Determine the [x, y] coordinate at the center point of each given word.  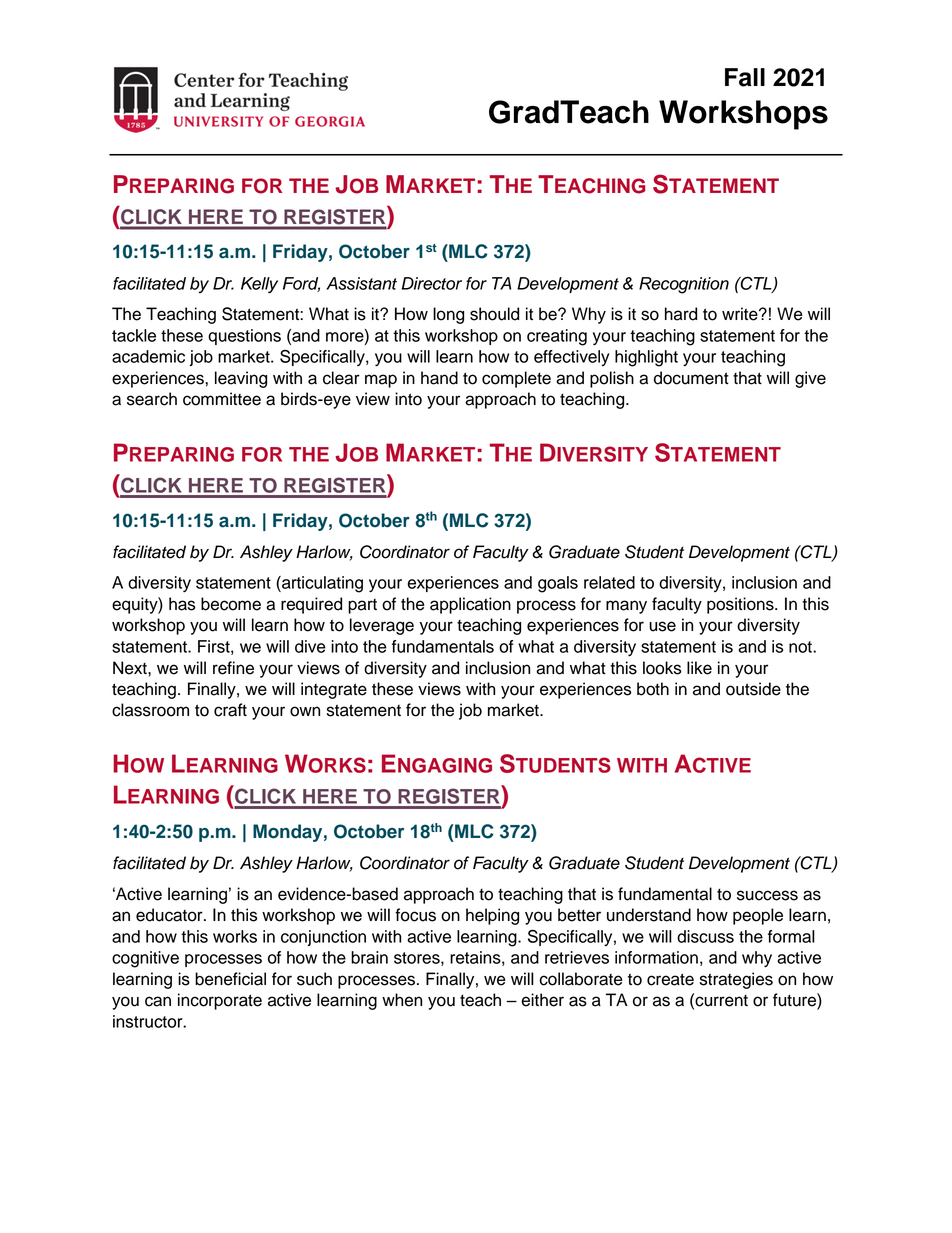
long [448, 315]
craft [230, 710]
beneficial [230, 979]
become [231, 604]
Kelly [259, 285]
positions [741, 605]
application [470, 605]
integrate [334, 690]
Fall [745, 77]
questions [244, 337]
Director [432, 283]
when [402, 1000]
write [741, 314]
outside [753, 689]
